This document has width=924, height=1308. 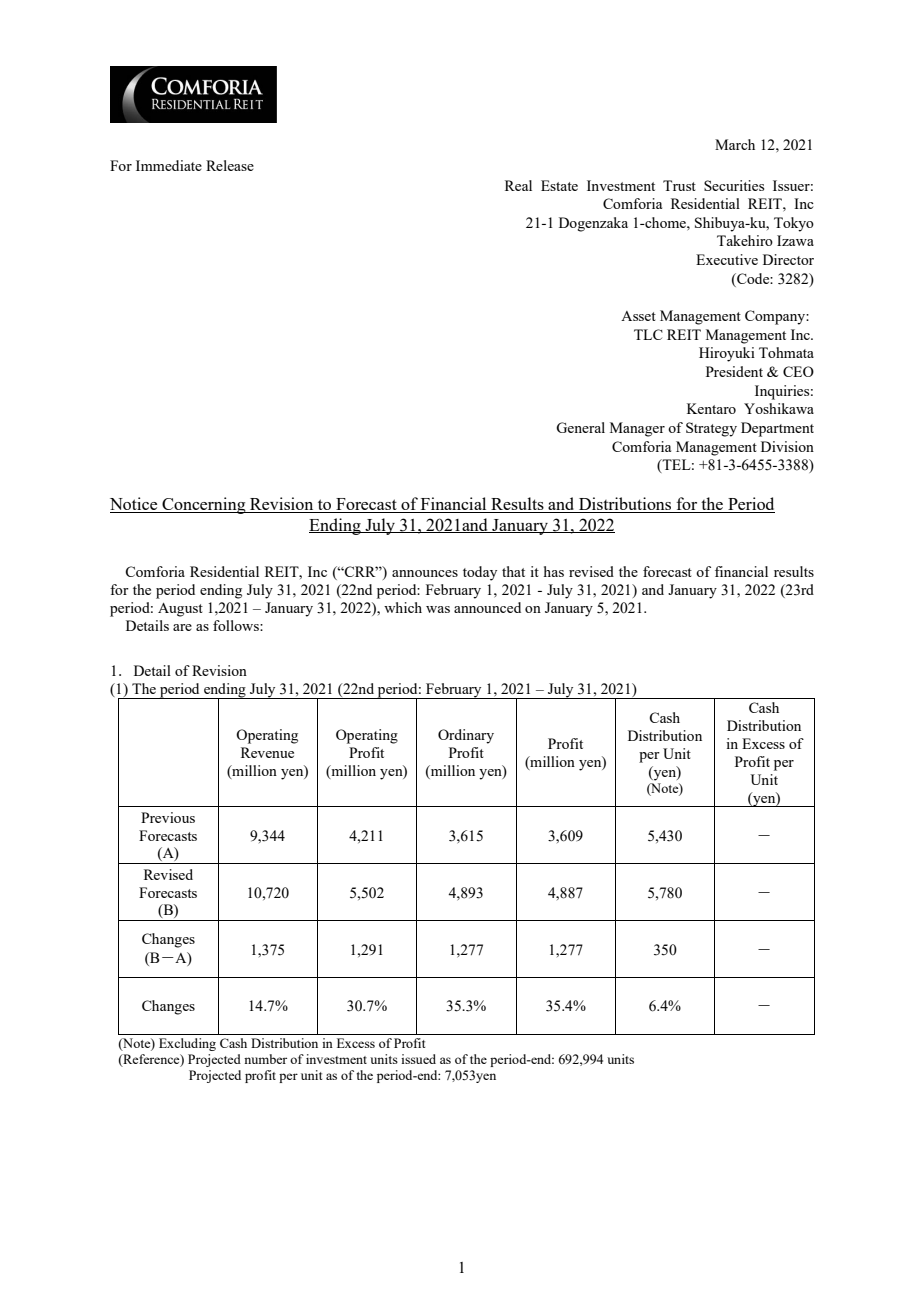 I want to click on Strategy, so click(x=711, y=429).
